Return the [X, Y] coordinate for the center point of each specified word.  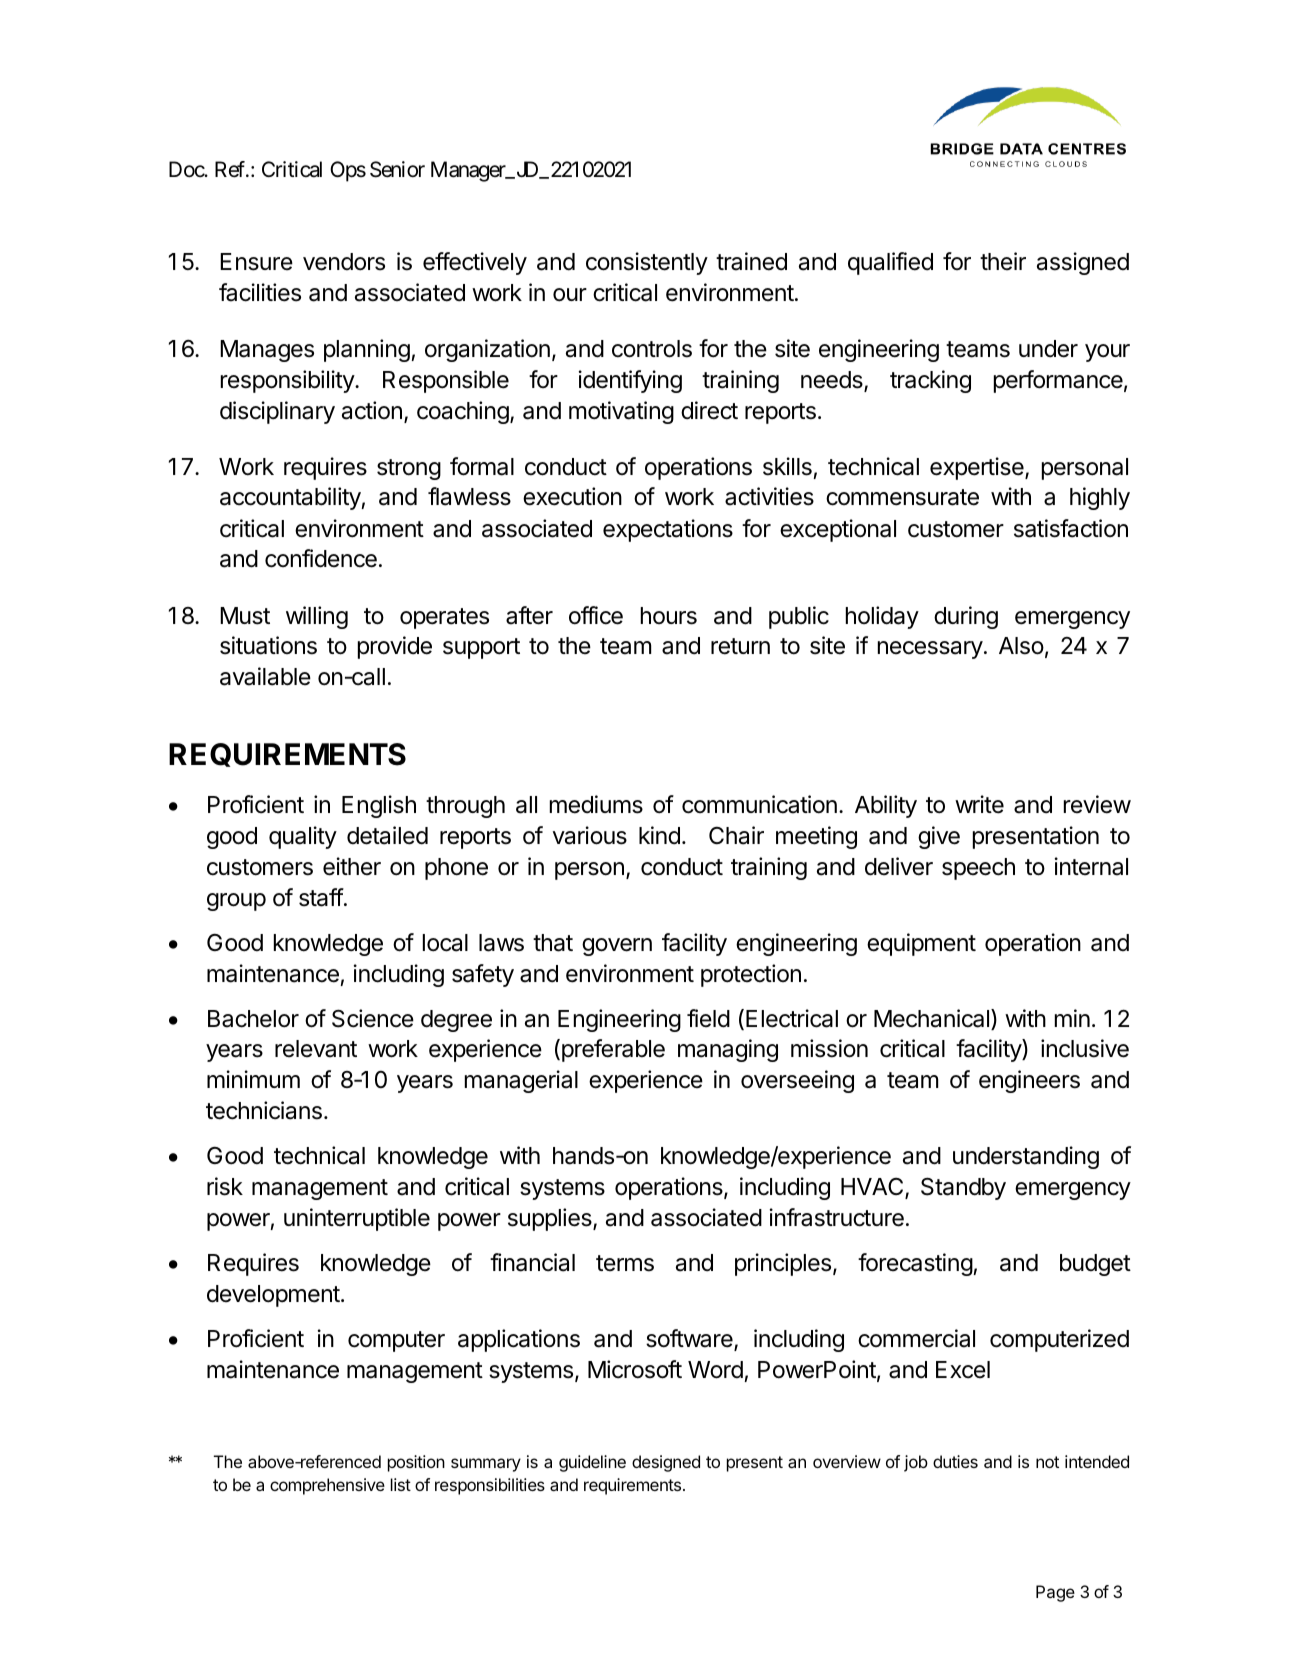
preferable [613, 1050]
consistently [647, 263]
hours [669, 616]
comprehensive [327, 1486]
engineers [1029, 1081]
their [1003, 261]
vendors [344, 262]
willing [317, 617]
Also [1021, 646]
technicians [264, 1110]
